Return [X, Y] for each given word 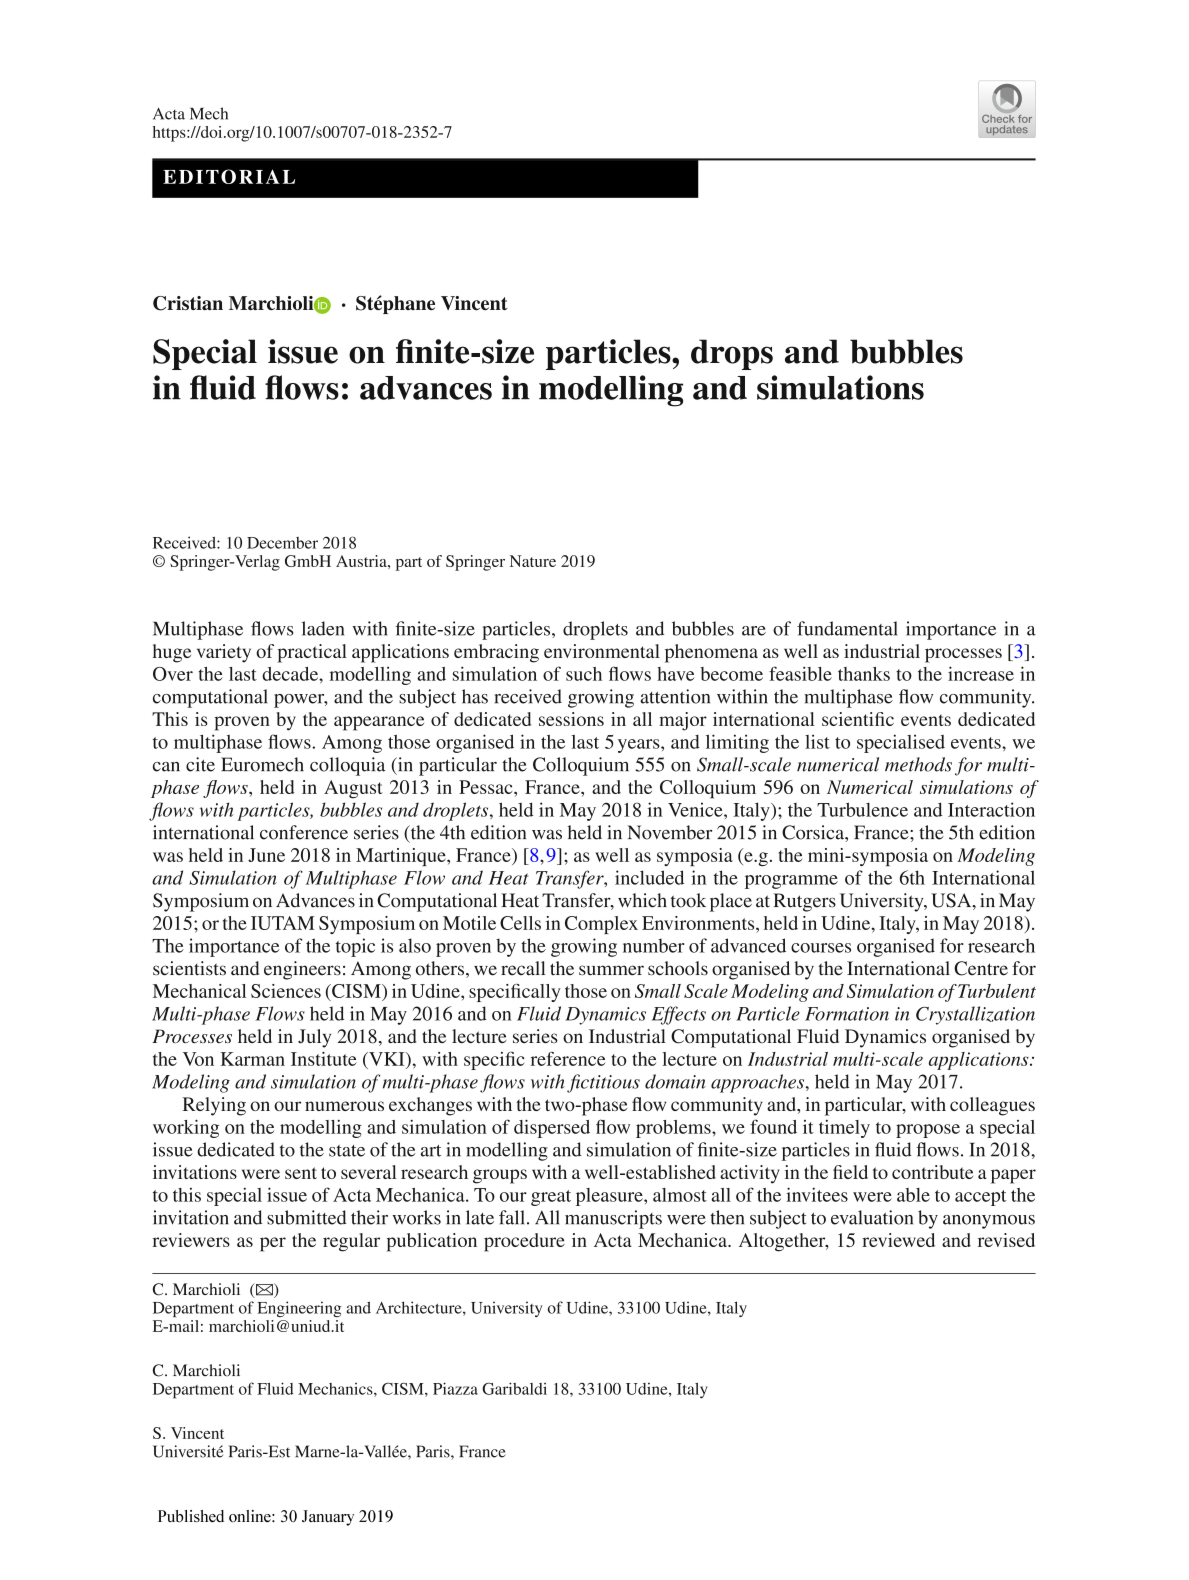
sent [301, 1173]
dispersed [552, 1128]
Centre [981, 968]
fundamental [847, 628]
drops [732, 354]
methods [918, 764]
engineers [302, 970]
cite [200, 764]
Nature [533, 561]
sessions [571, 719]
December [282, 543]
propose [928, 1131]
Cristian [188, 303]
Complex [601, 925]
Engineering [299, 1309]
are [754, 631]
